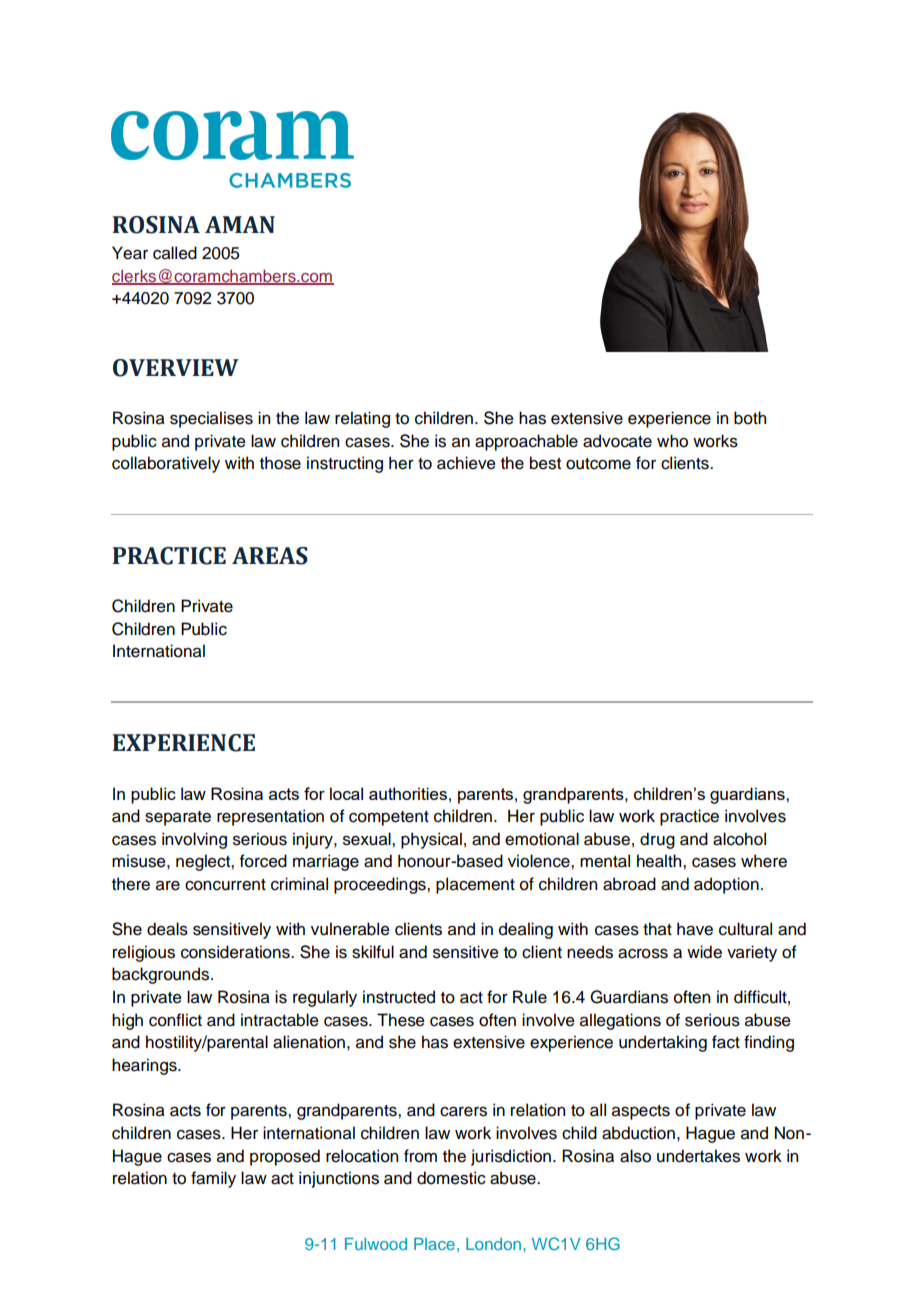 Image resolution: width=924 pixels, height=1308 pixels. Describe the element at coordinates (704, 952) in the page. I see `wide` at that location.
